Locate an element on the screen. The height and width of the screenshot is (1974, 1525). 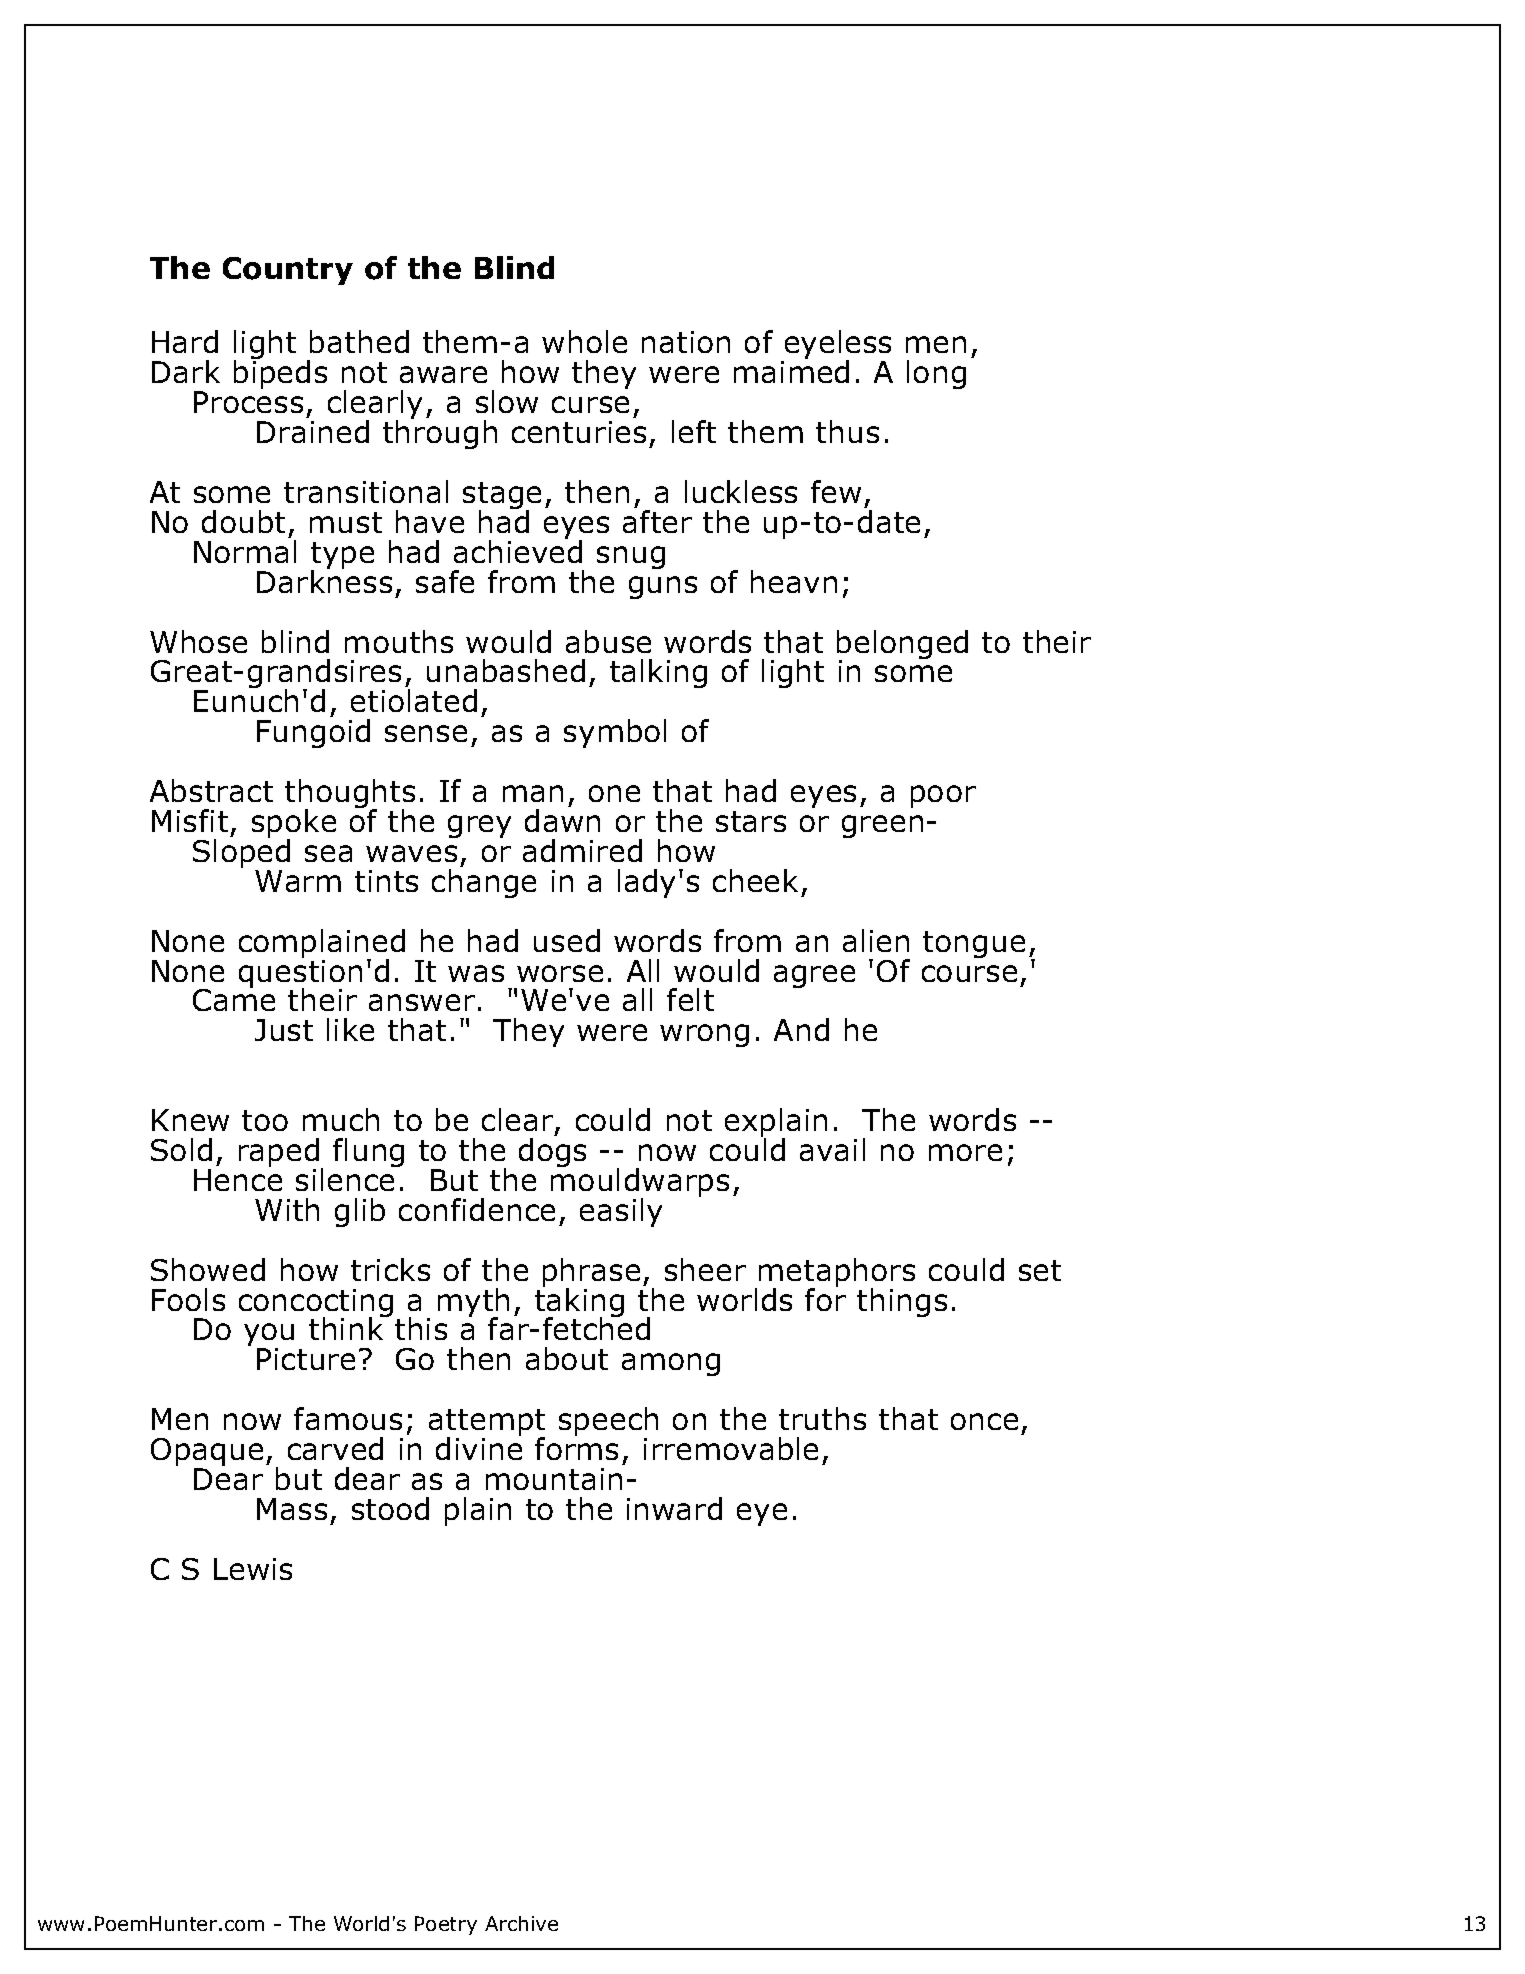
whole is located at coordinates (584, 341).
